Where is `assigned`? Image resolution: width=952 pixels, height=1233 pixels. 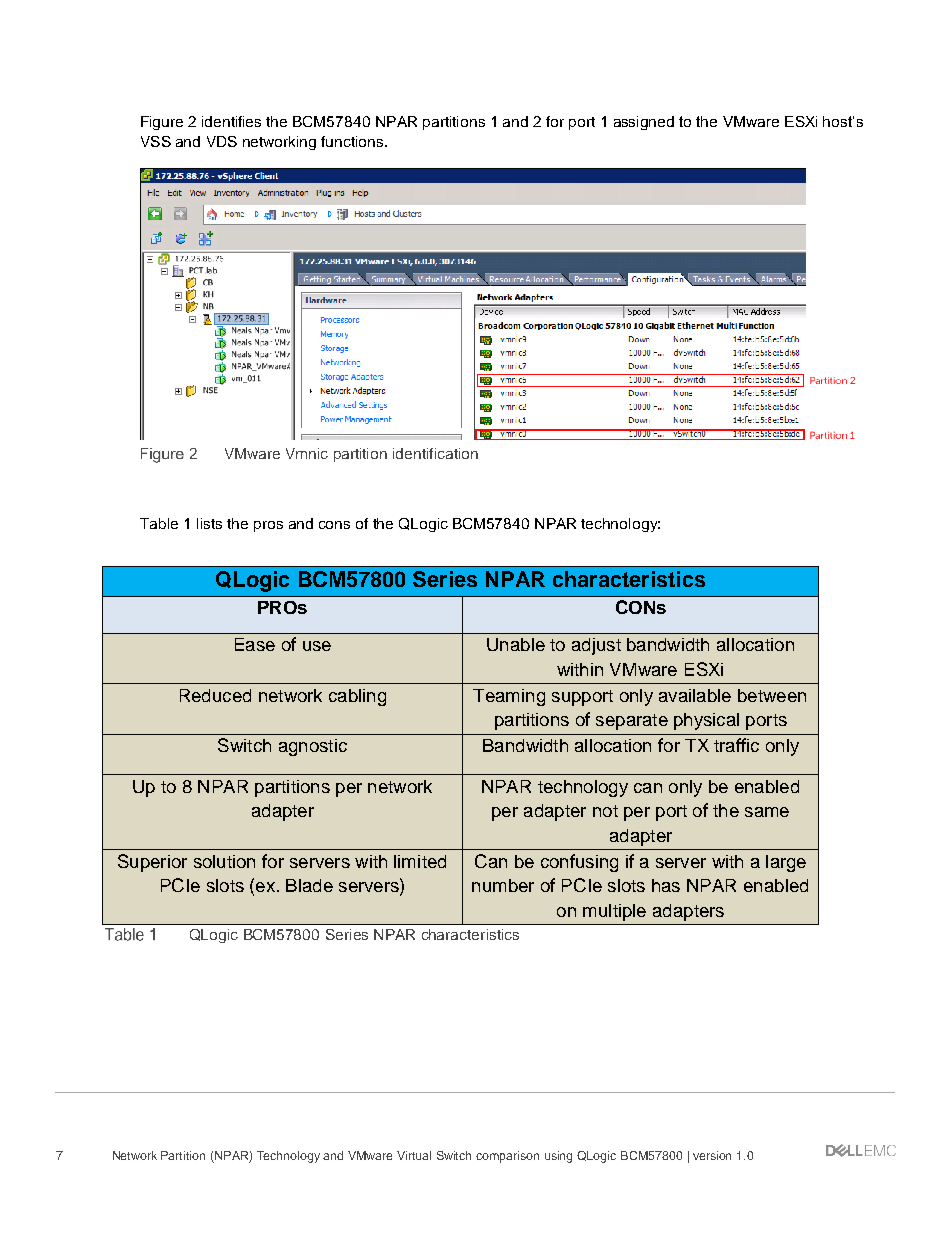
assigned is located at coordinates (644, 123).
